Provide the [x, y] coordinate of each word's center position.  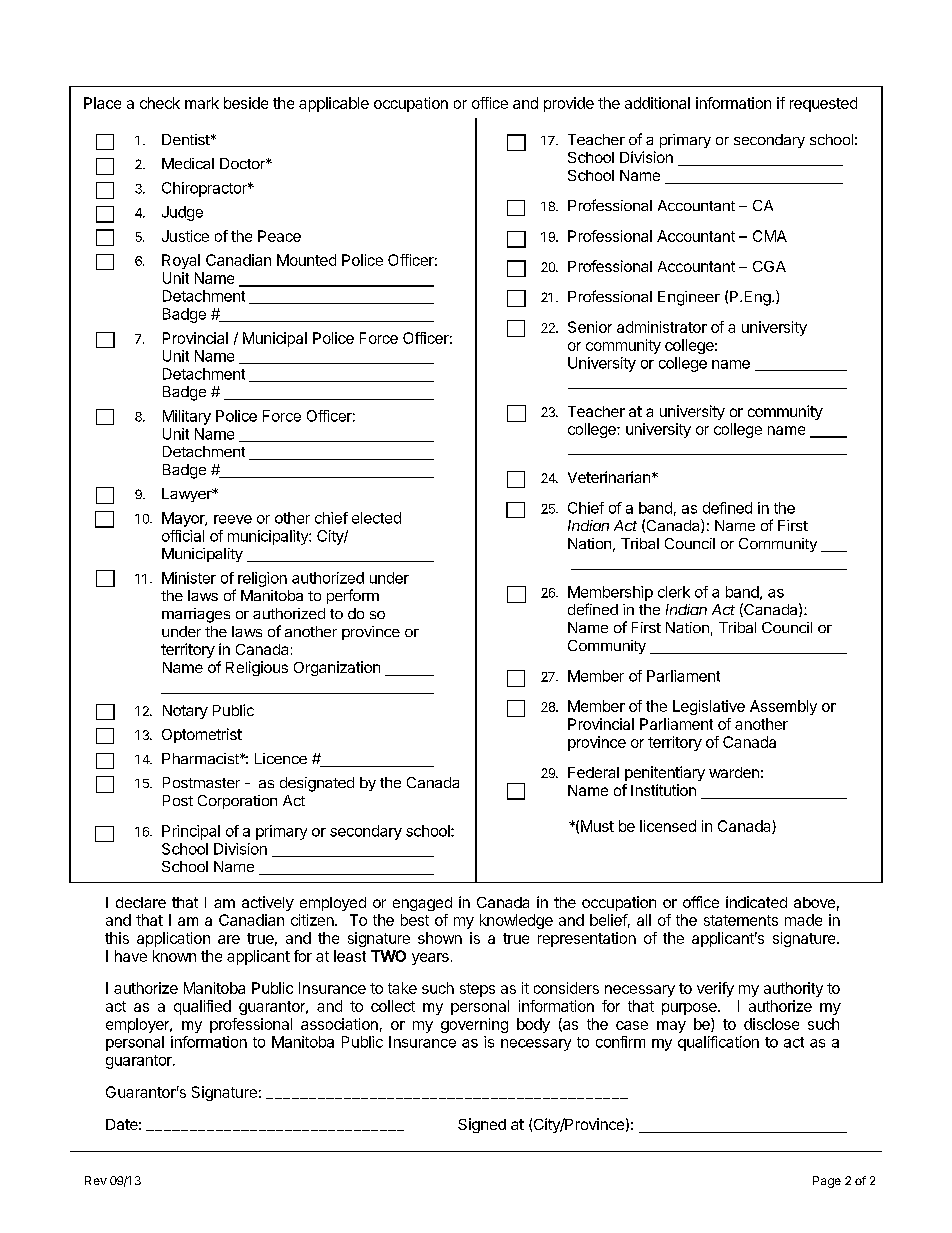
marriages [196, 615]
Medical [188, 163]
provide [569, 104]
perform [353, 596]
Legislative [709, 707]
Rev [96, 1180]
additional [657, 103]
